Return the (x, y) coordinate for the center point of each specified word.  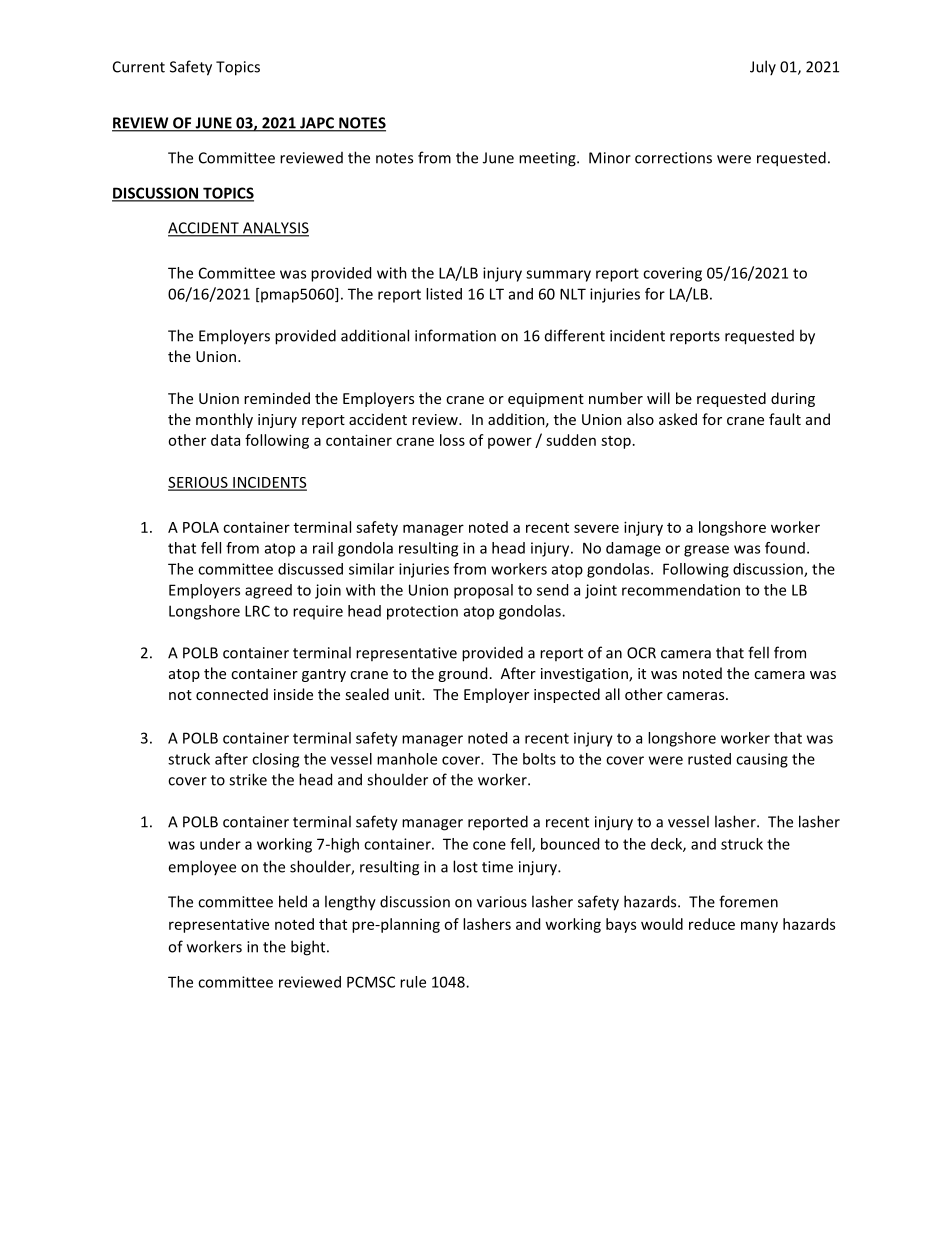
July (763, 67)
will (658, 398)
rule (413, 982)
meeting (548, 159)
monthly (224, 420)
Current (139, 67)
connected (232, 694)
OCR (641, 653)
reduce (712, 924)
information (455, 335)
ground (462, 674)
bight (309, 948)
